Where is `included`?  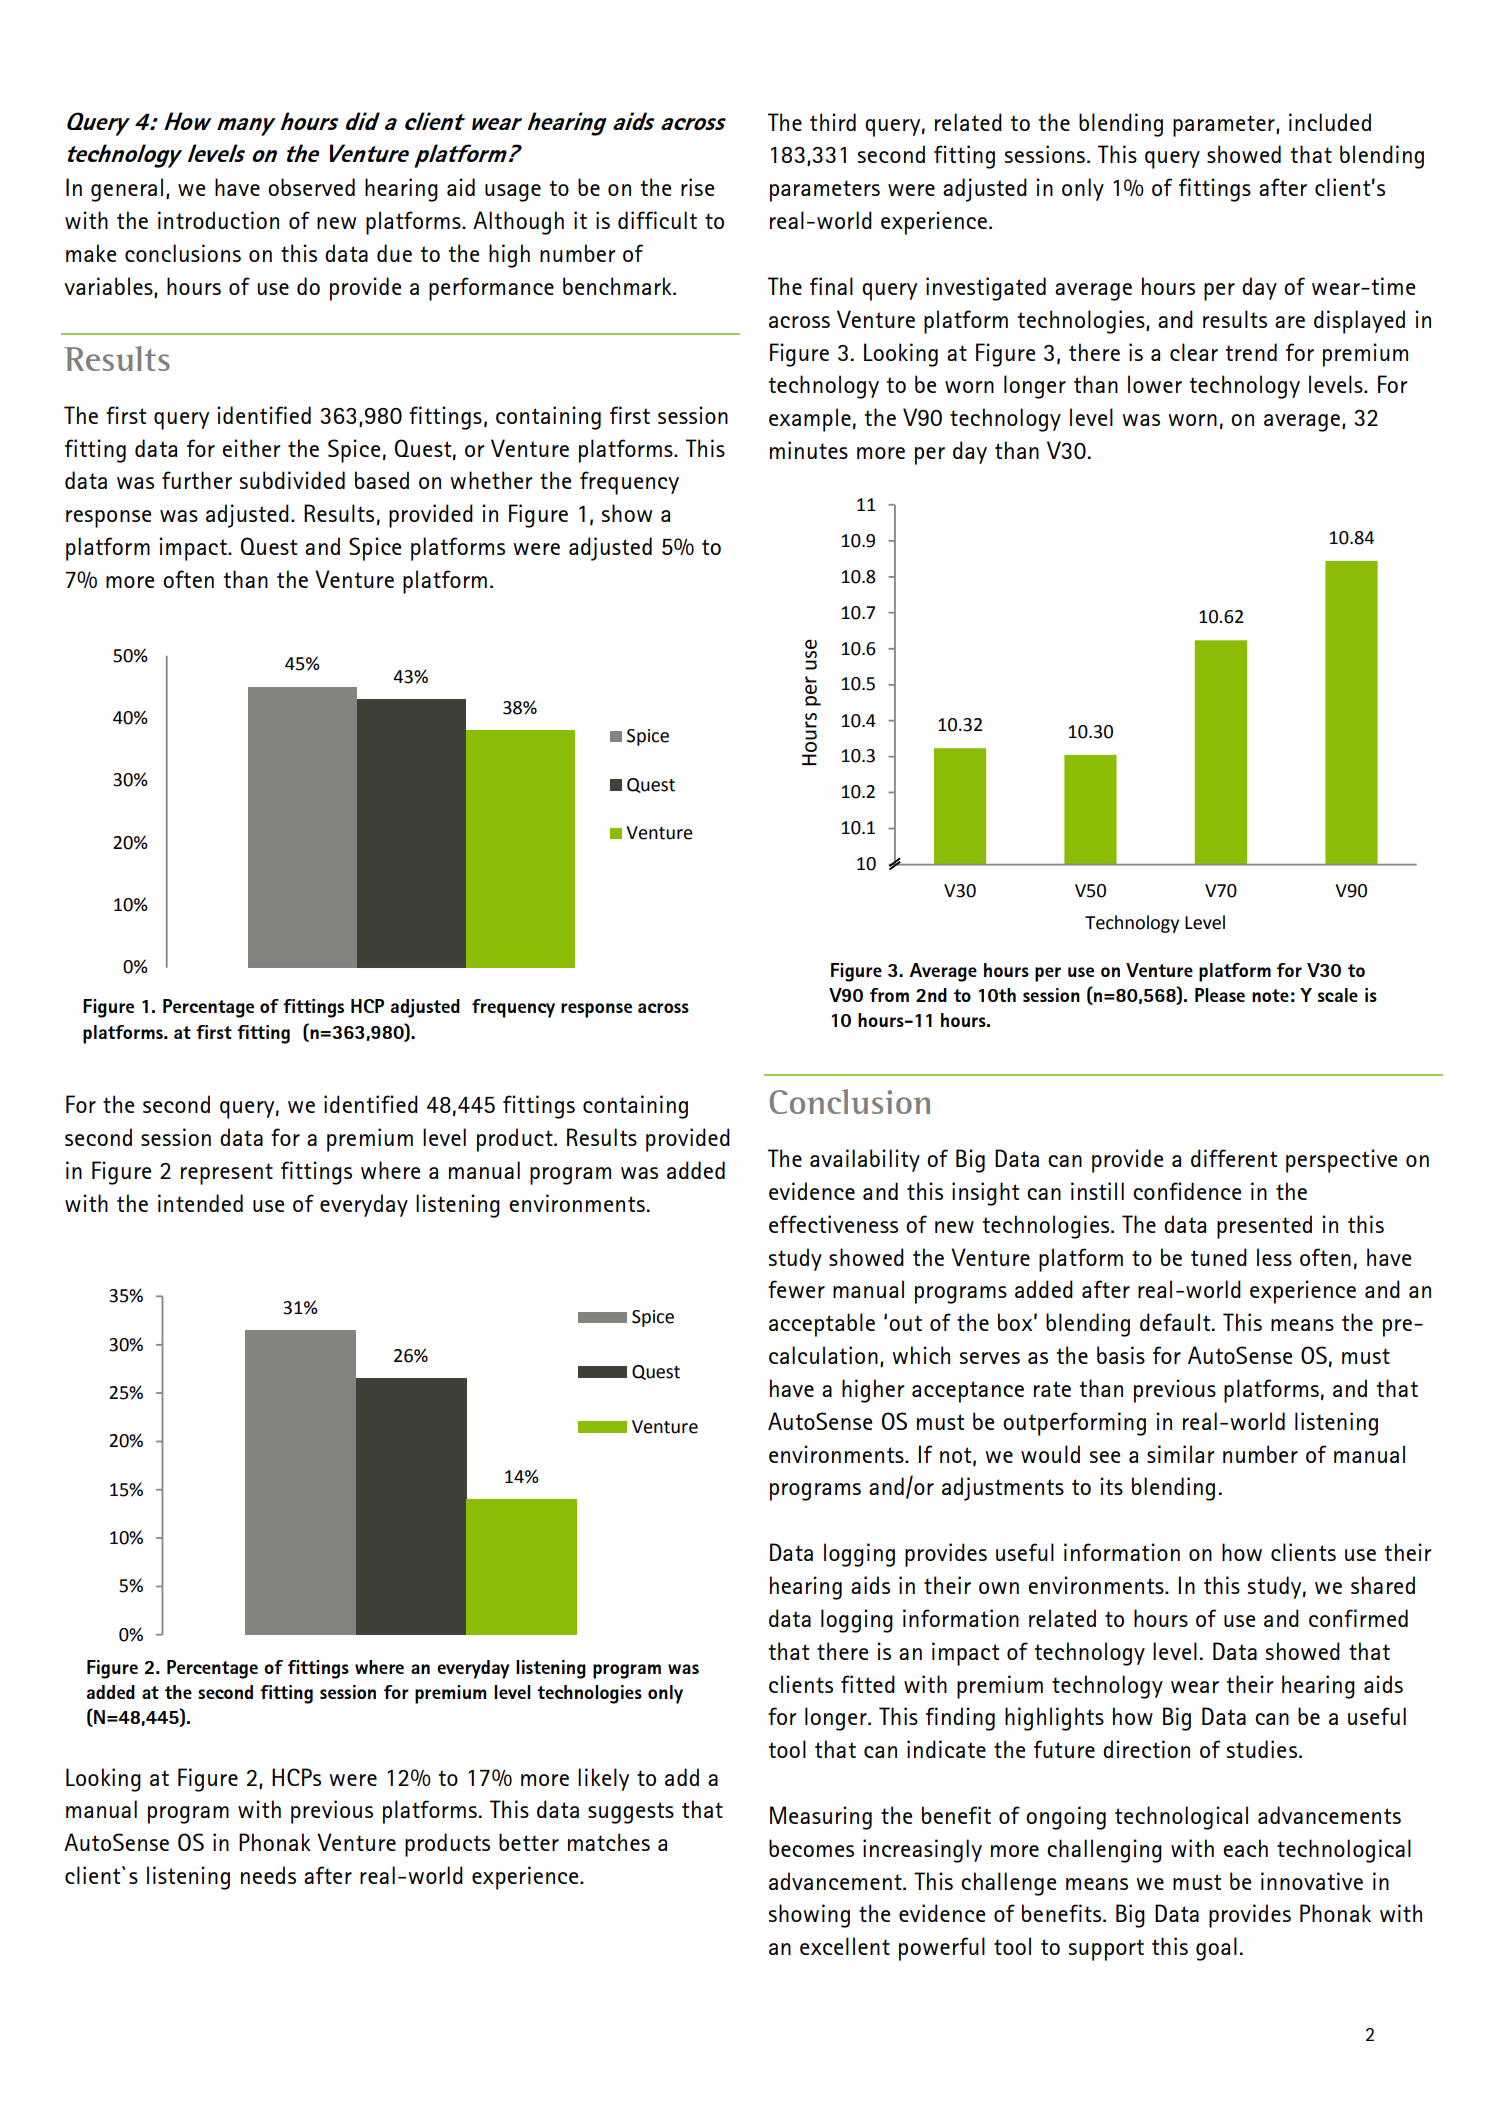 included is located at coordinates (1330, 122).
